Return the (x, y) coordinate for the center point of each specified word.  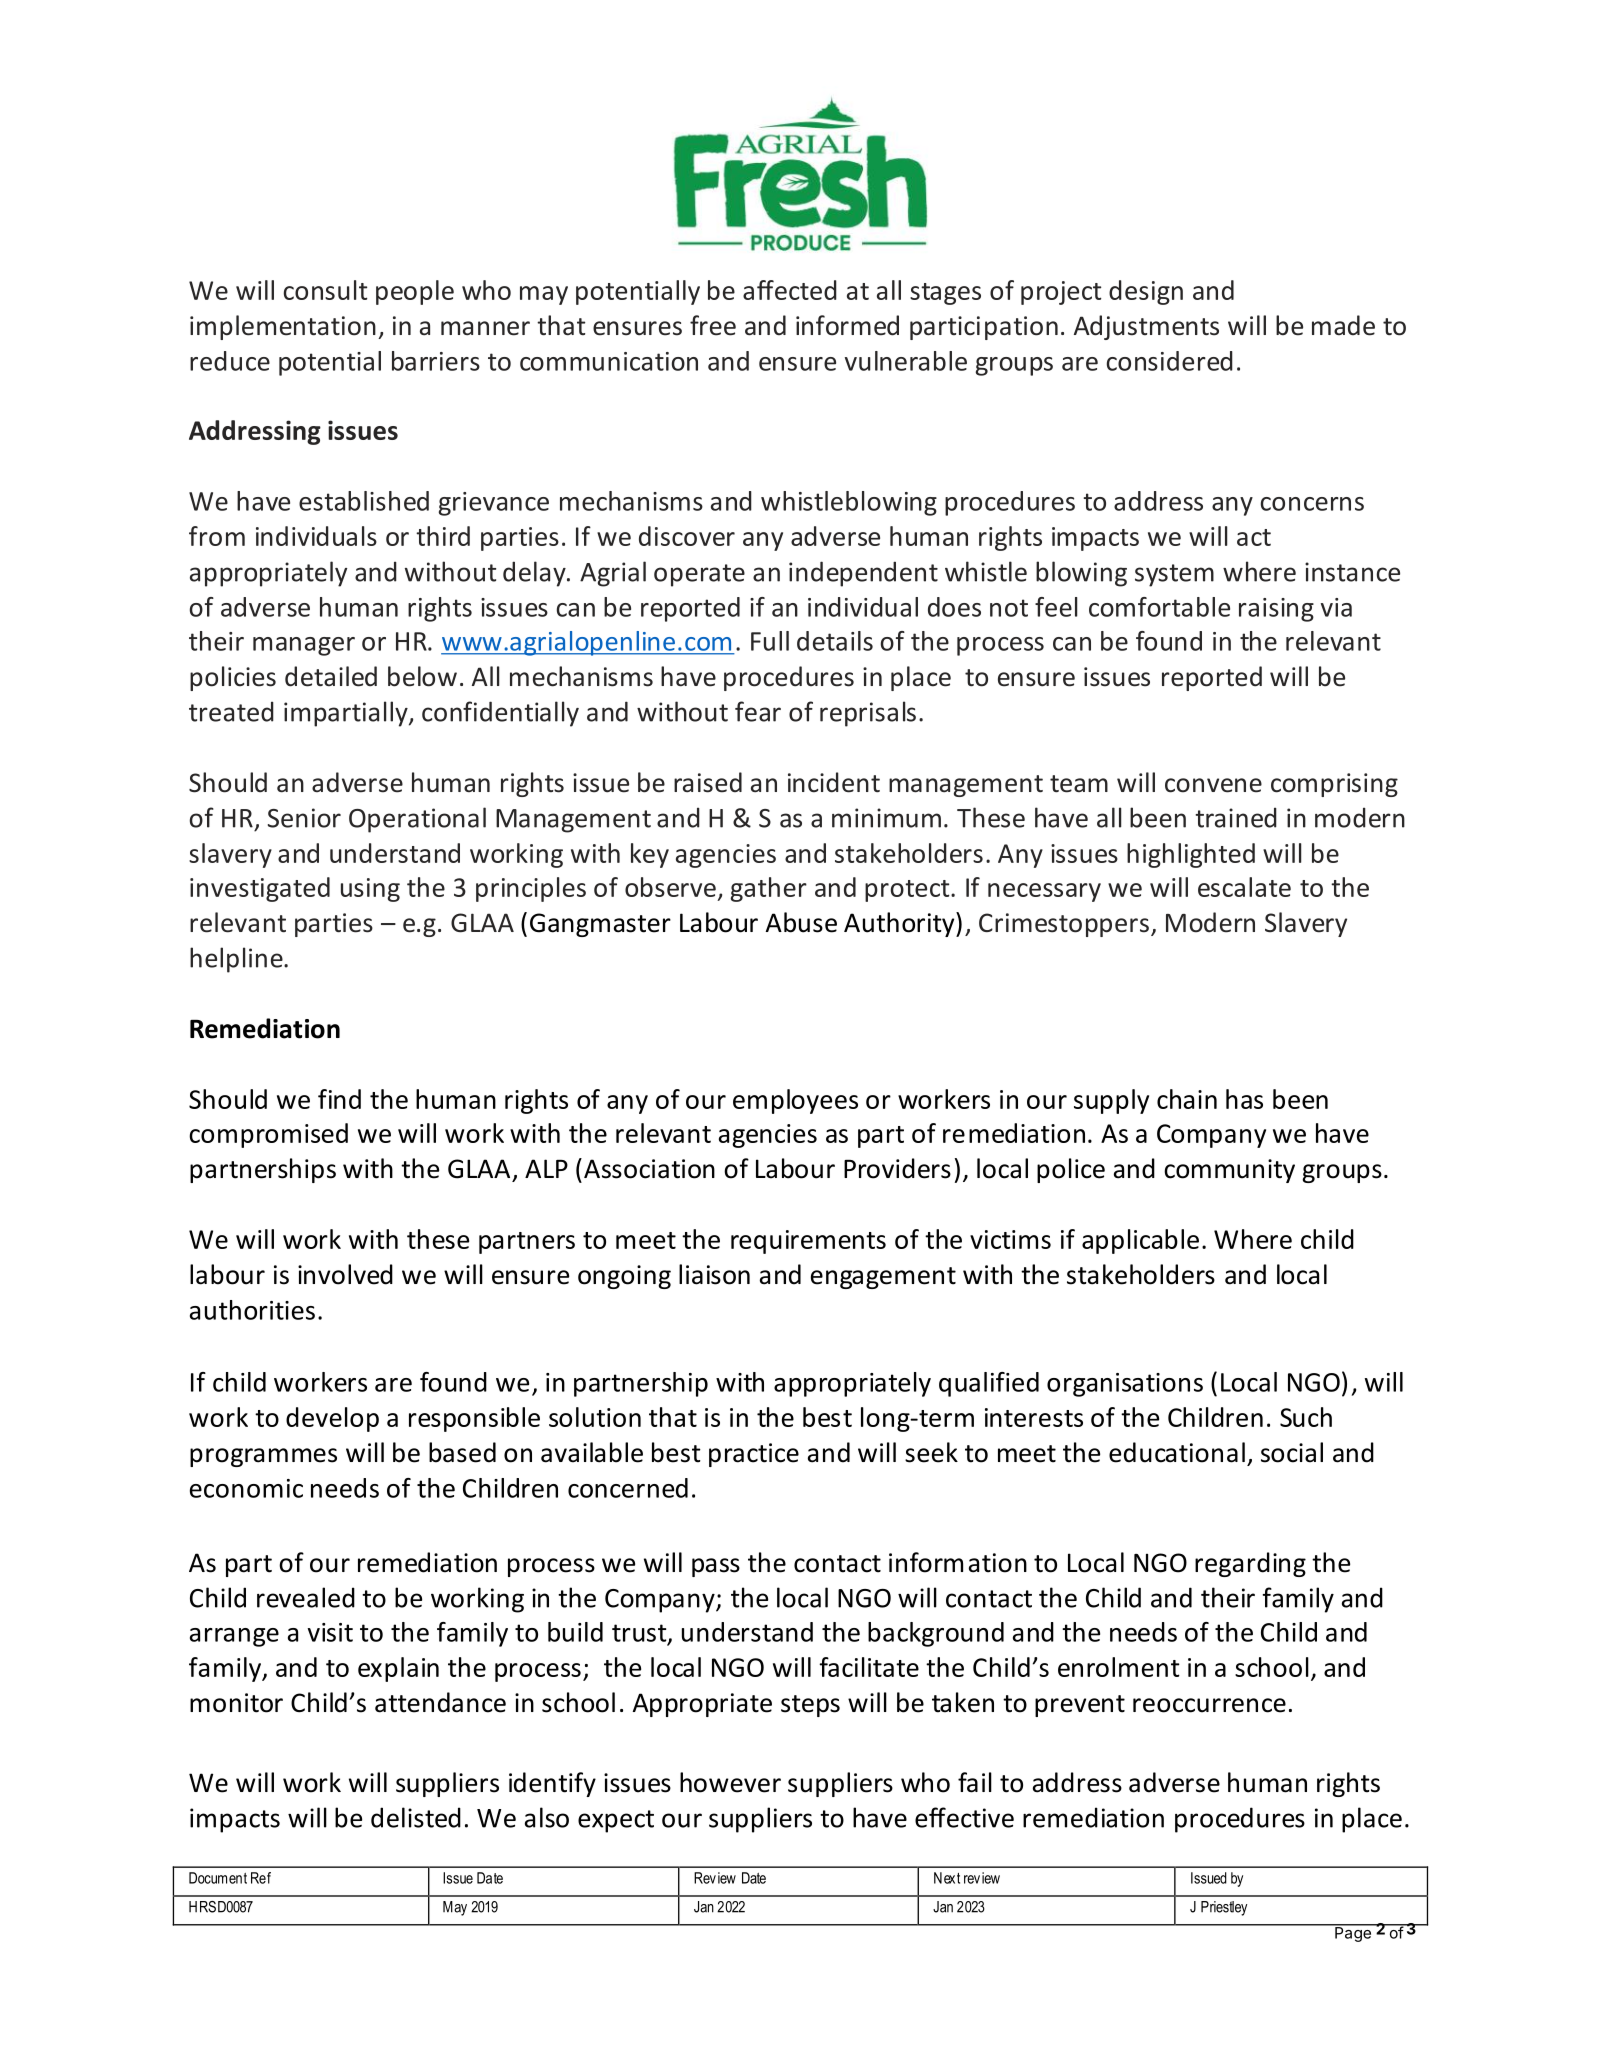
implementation (283, 327)
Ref (261, 1878)
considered (1170, 361)
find (339, 1099)
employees (795, 1101)
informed (847, 325)
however (730, 1782)
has (1244, 1099)
